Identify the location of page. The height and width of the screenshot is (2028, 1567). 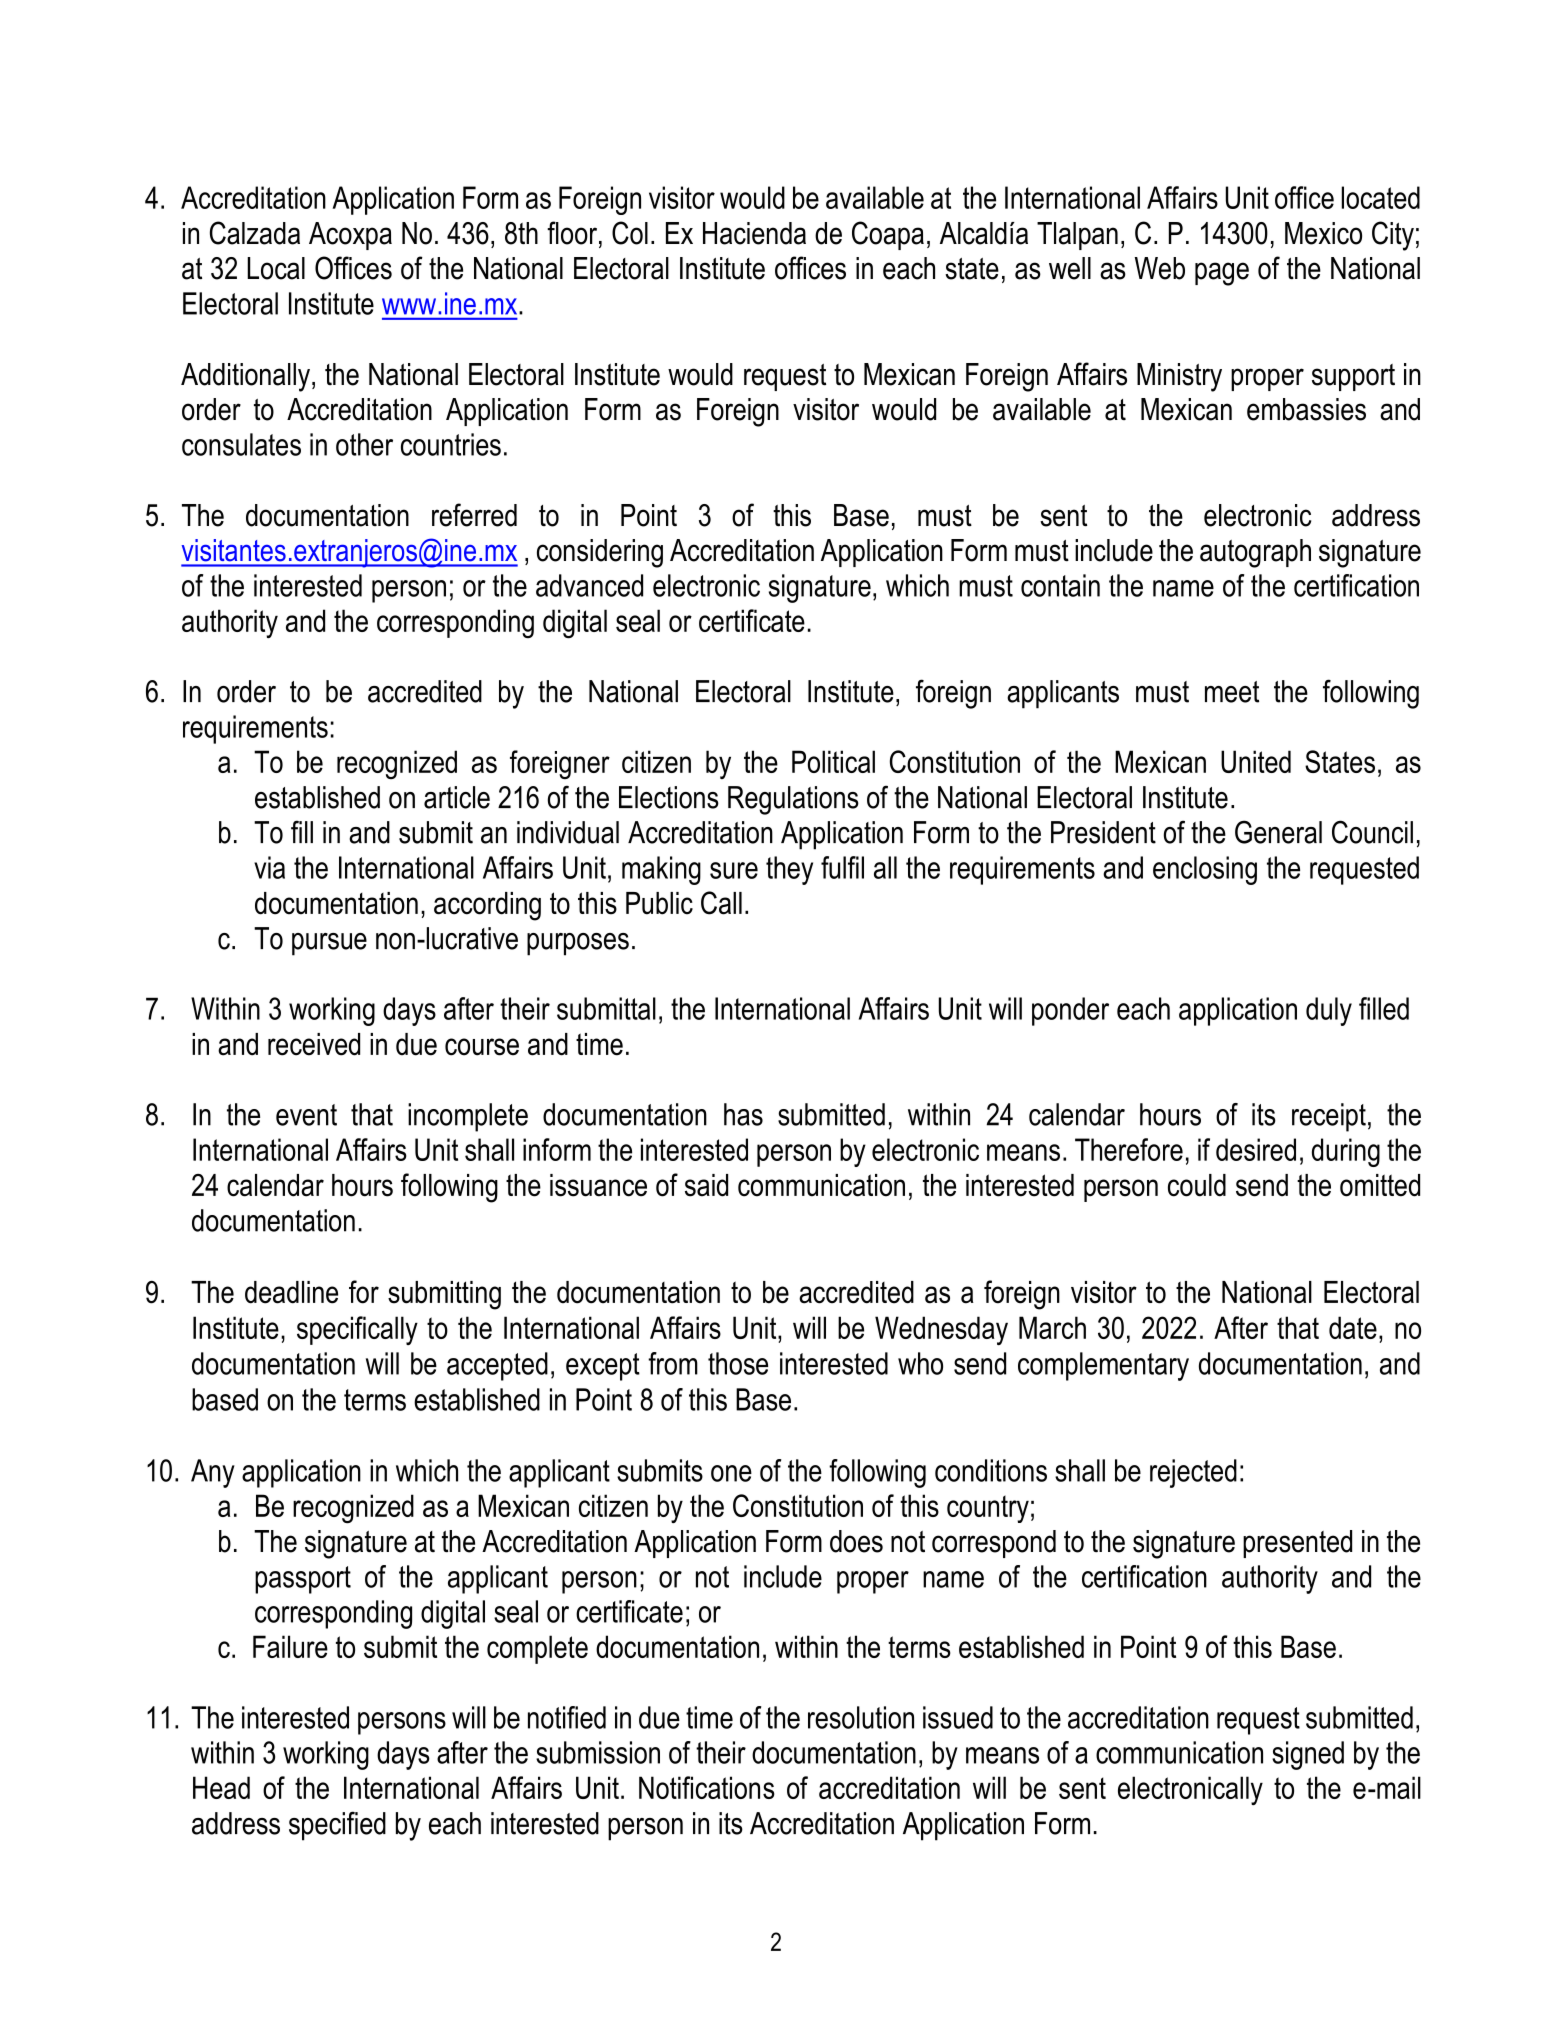
(1222, 274).
